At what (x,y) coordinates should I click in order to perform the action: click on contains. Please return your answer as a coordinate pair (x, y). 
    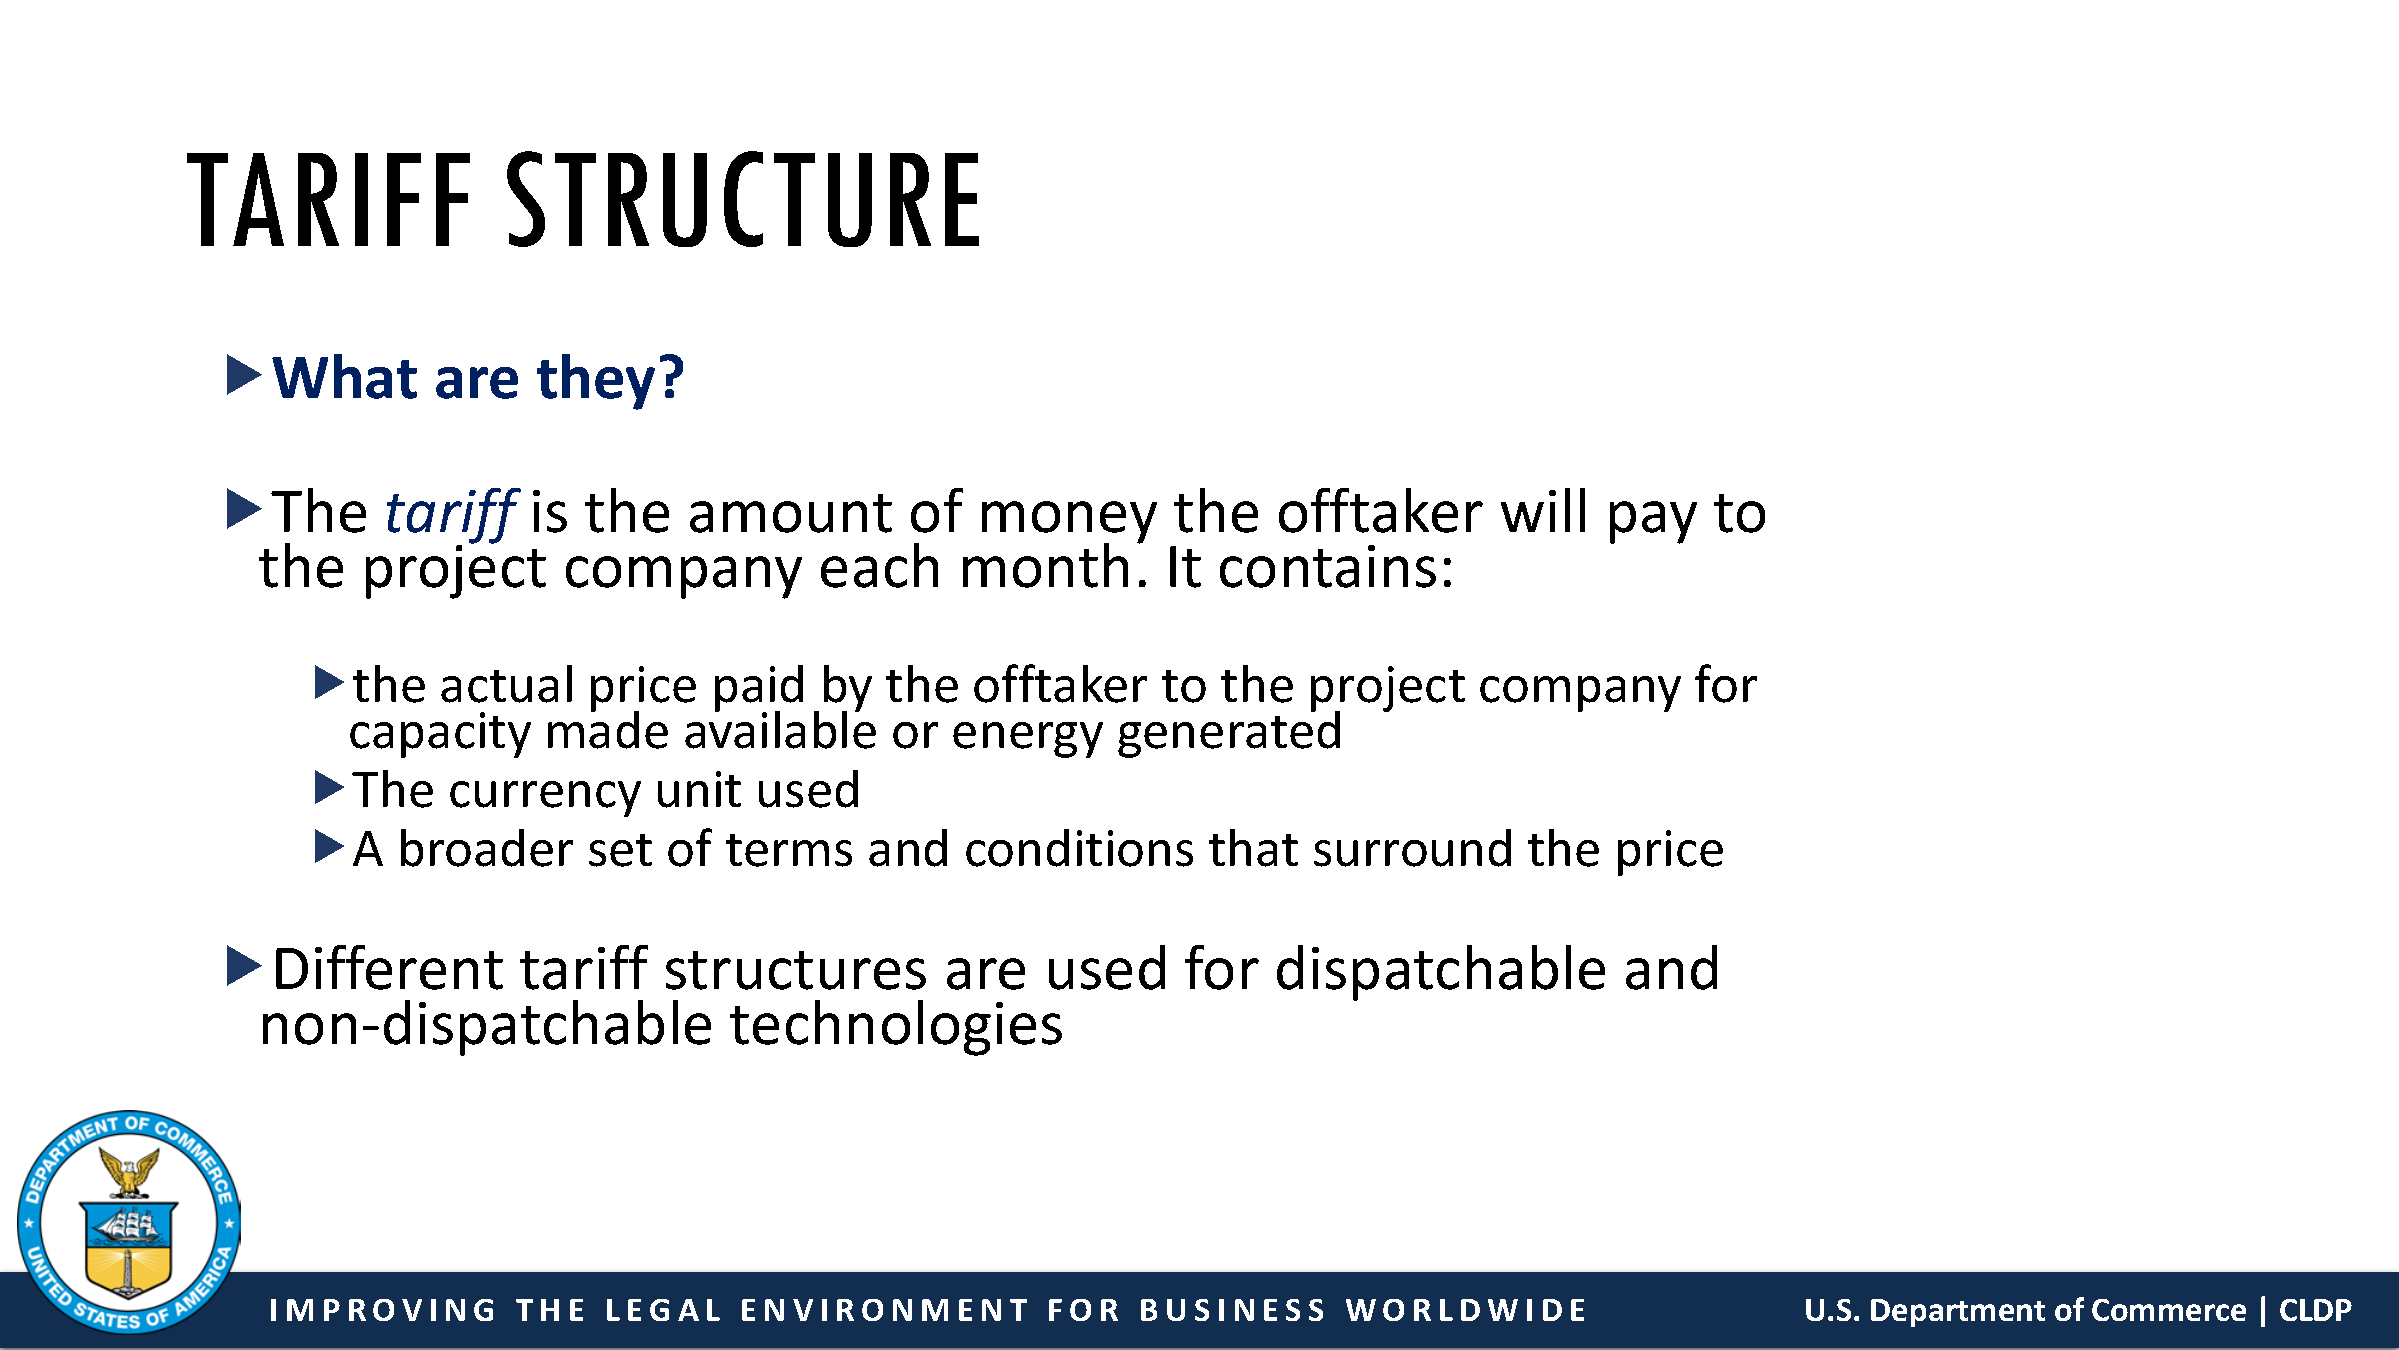
    Looking at the image, I should click on (1328, 566).
